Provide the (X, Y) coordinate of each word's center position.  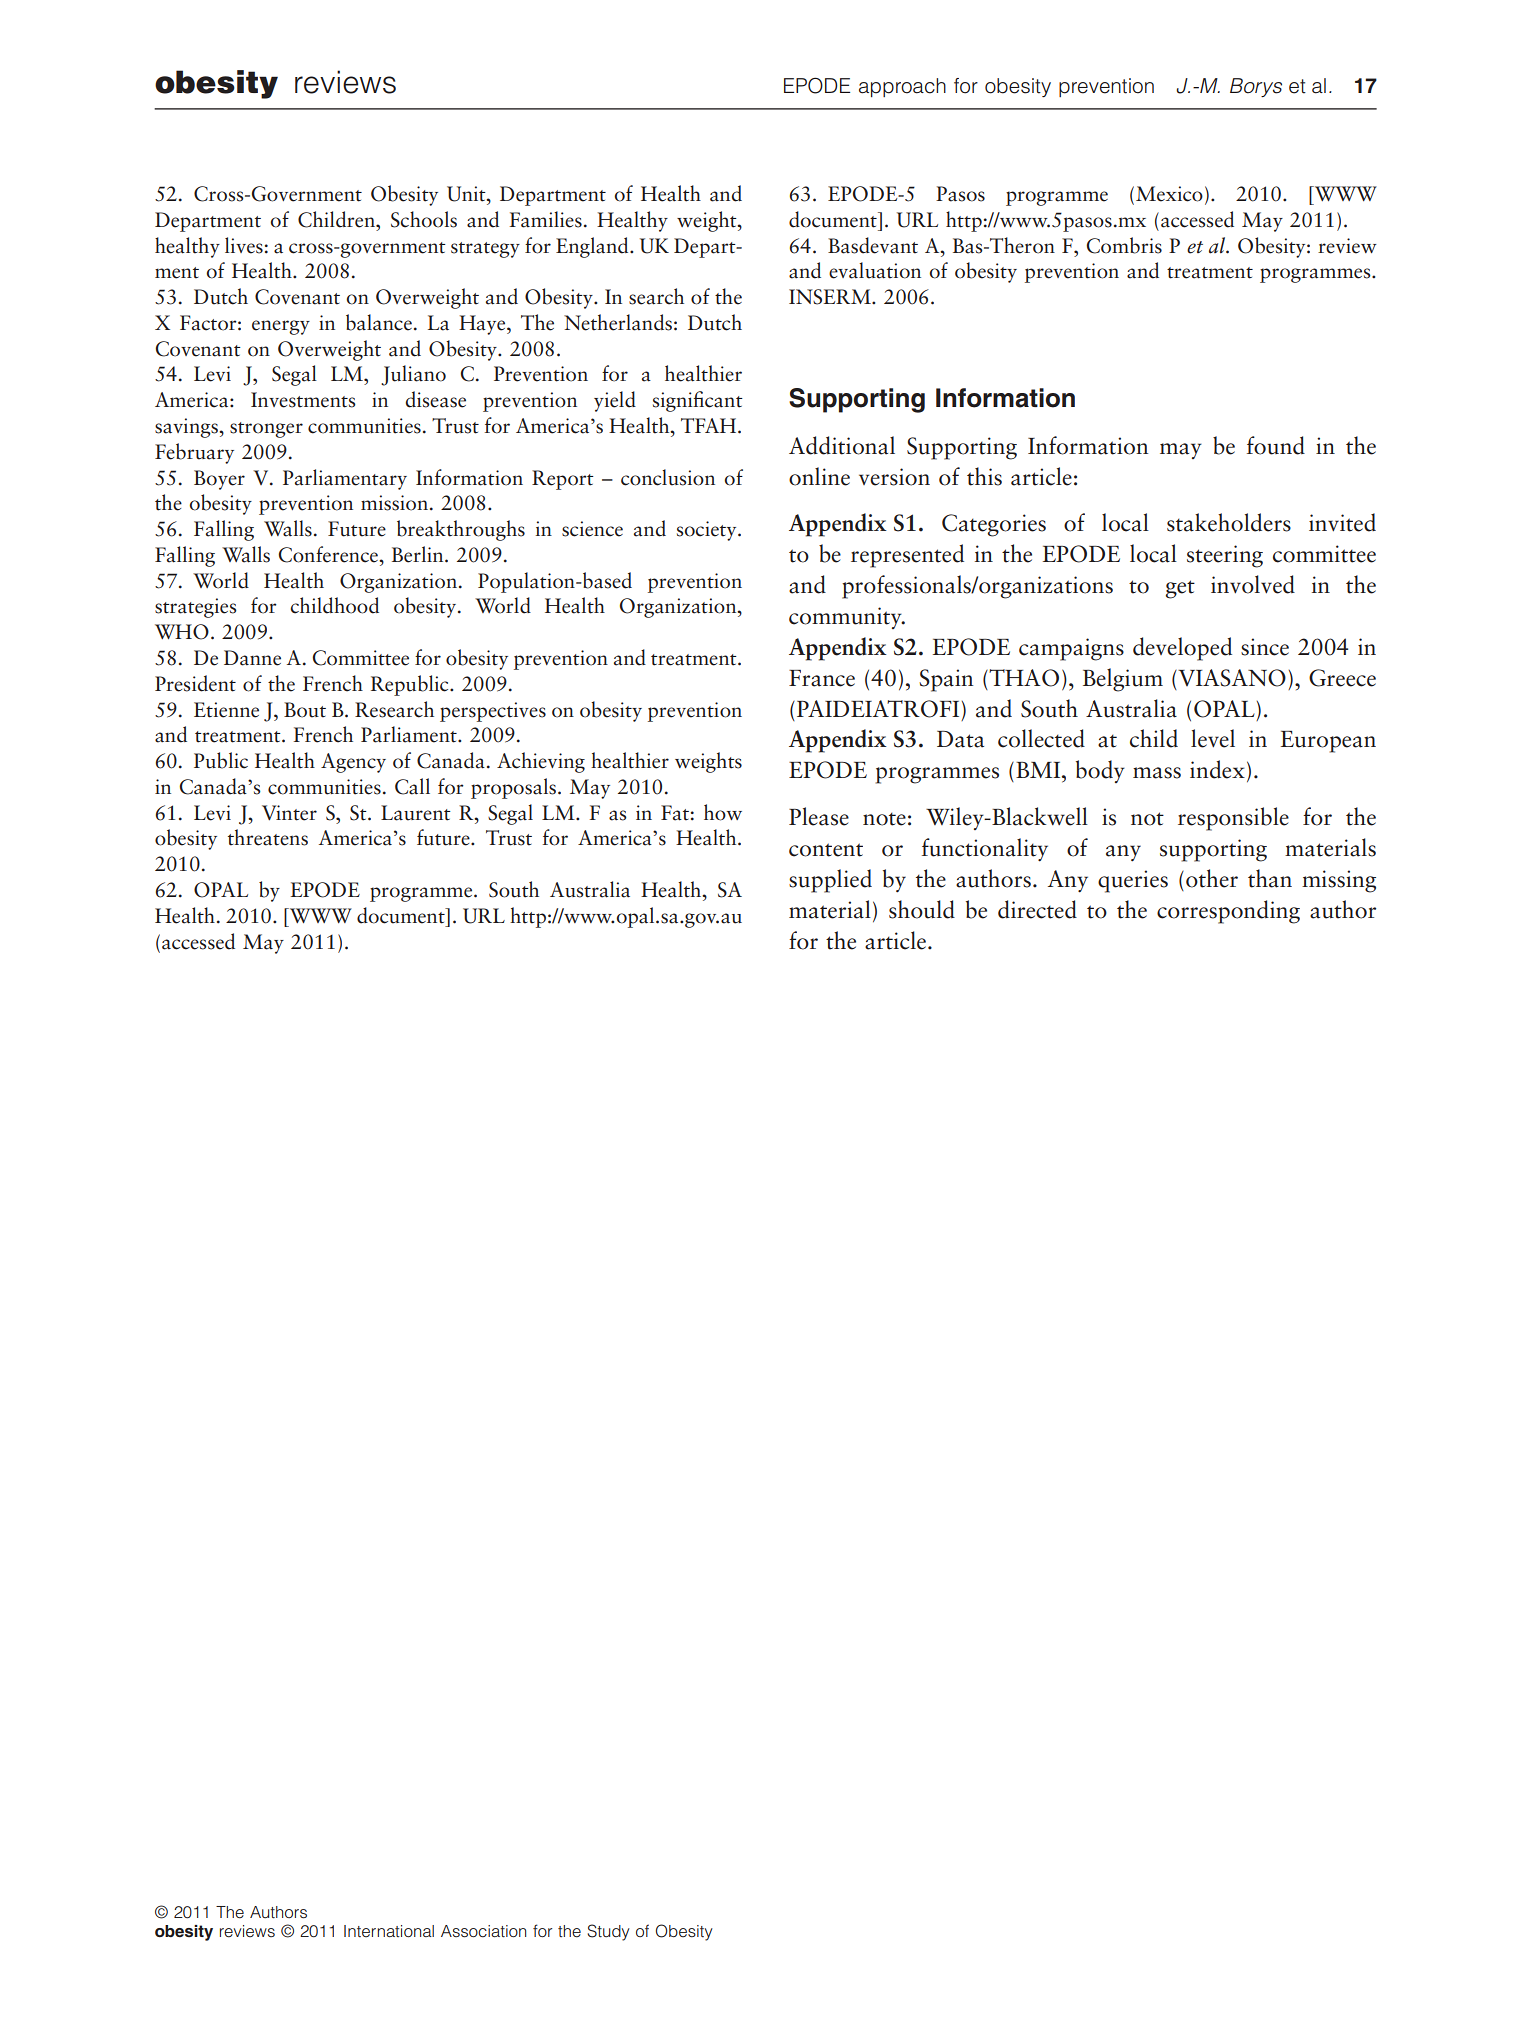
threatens (268, 837)
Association (483, 1931)
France (822, 678)
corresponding (1228, 912)
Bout (305, 710)
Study (608, 1932)
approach (902, 87)
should (922, 909)
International (389, 1931)
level (1213, 738)
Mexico (1169, 194)
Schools (424, 219)
